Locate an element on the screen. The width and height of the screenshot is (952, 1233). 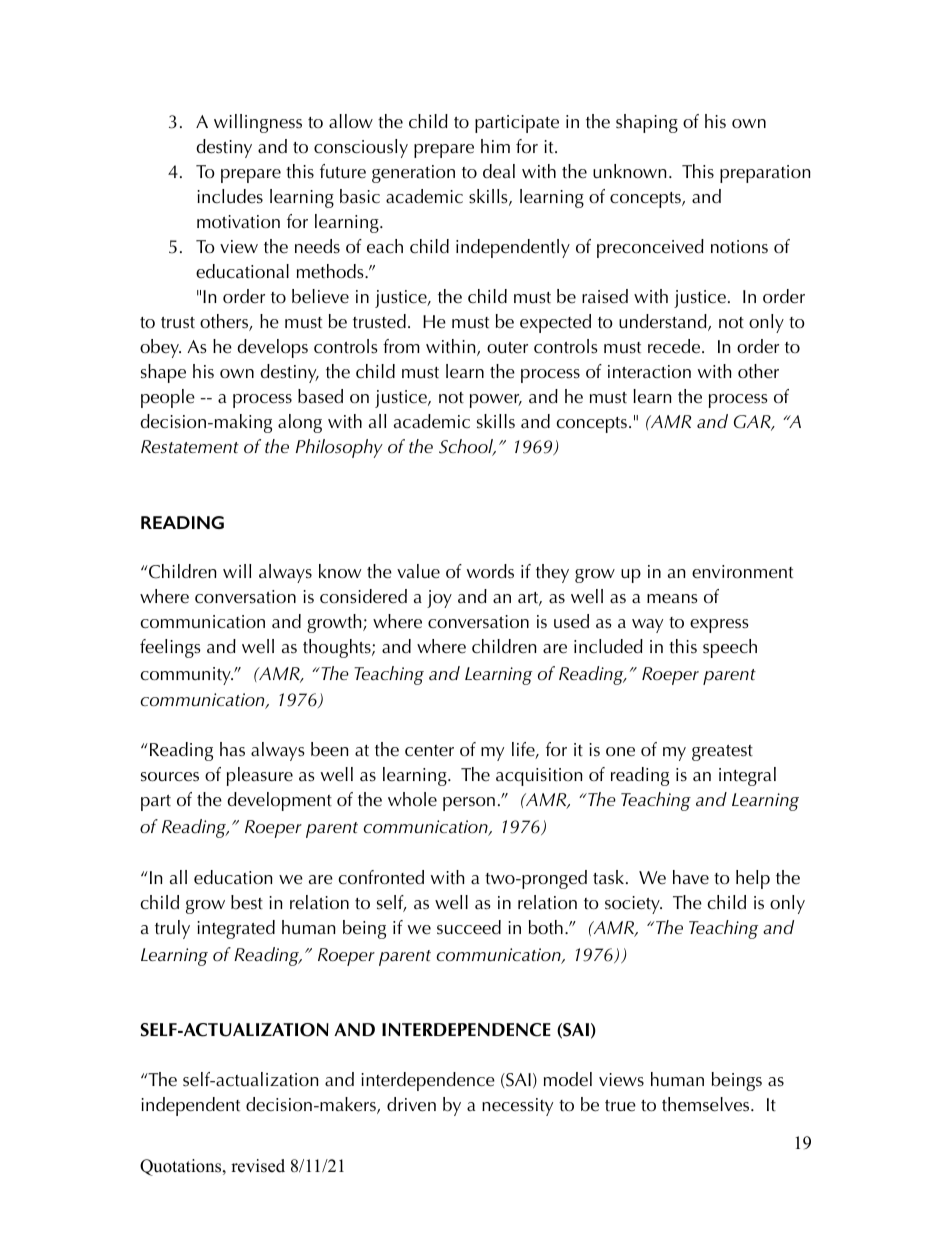
revised is located at coordinates (258, 1166).
